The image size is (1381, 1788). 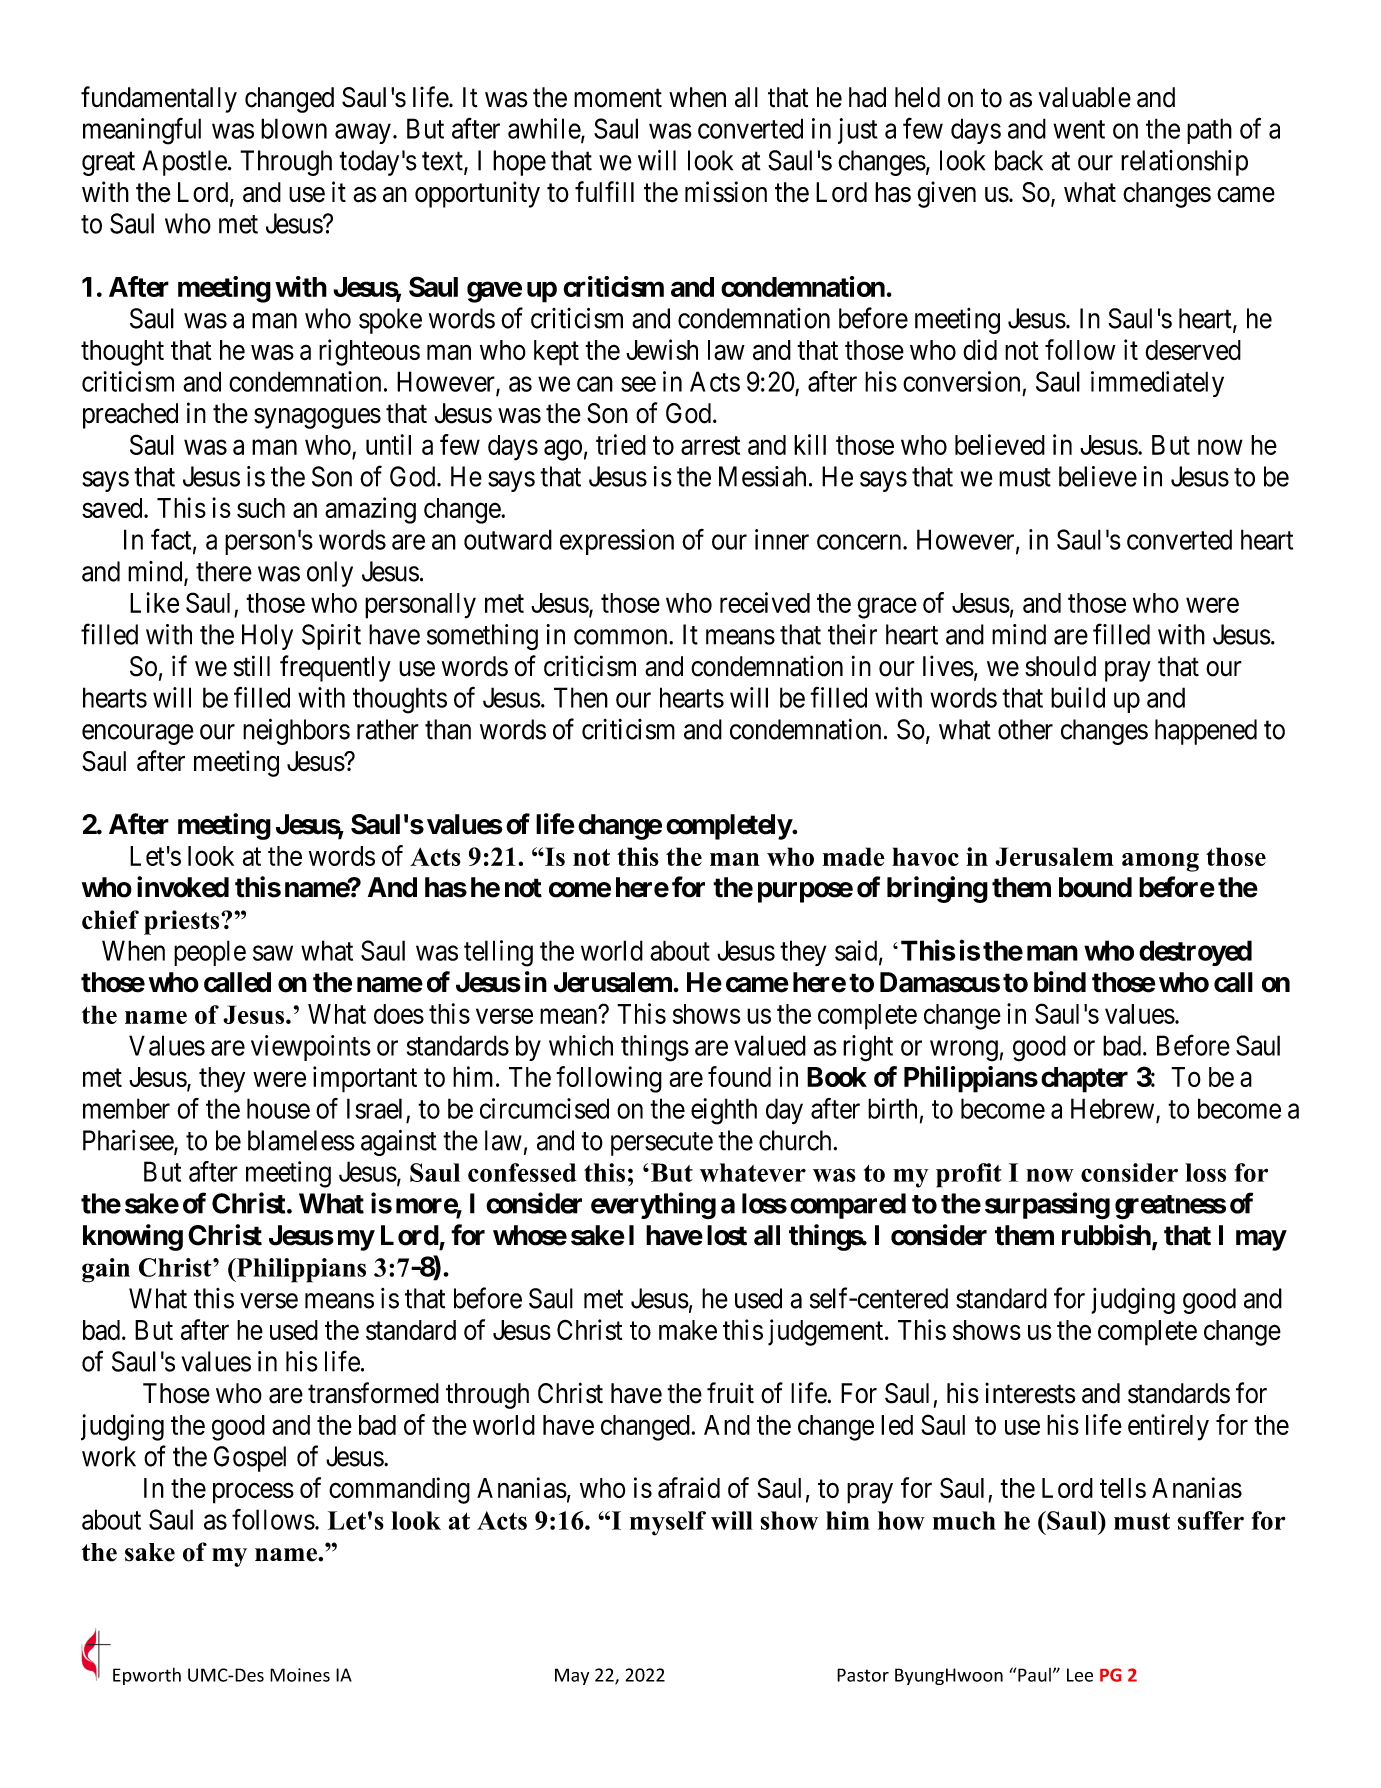 What do you see at coordinates (1095, 887) in the screenshot?
I see `bound` at bounding box center [1095, 887].
